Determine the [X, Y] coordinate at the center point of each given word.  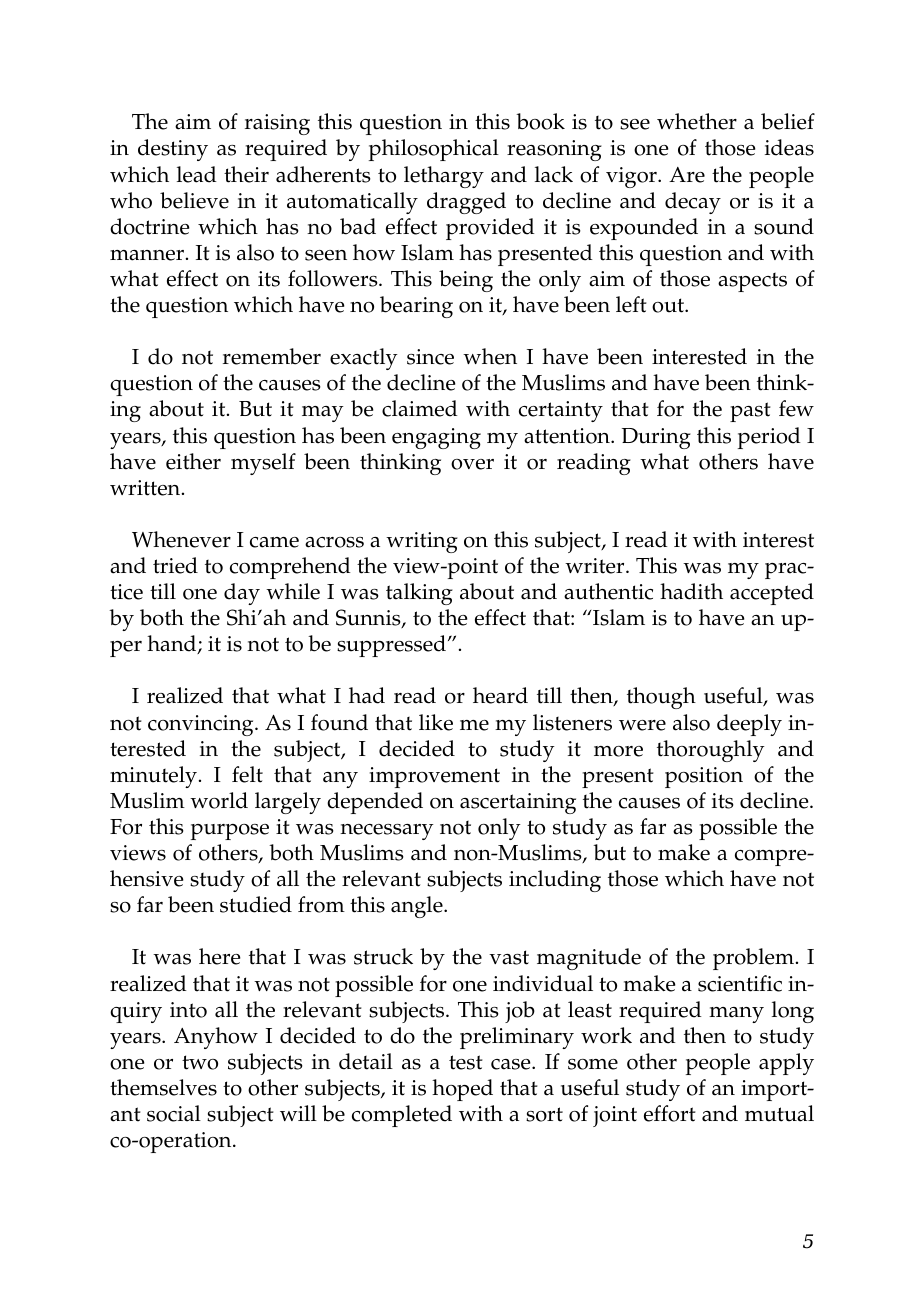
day [242, 594]
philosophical [434, 150]
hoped [462, 1090]
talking [419, 594]
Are [687, 175]
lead [197, 174]
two [200, 1062]
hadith [691, 591]
